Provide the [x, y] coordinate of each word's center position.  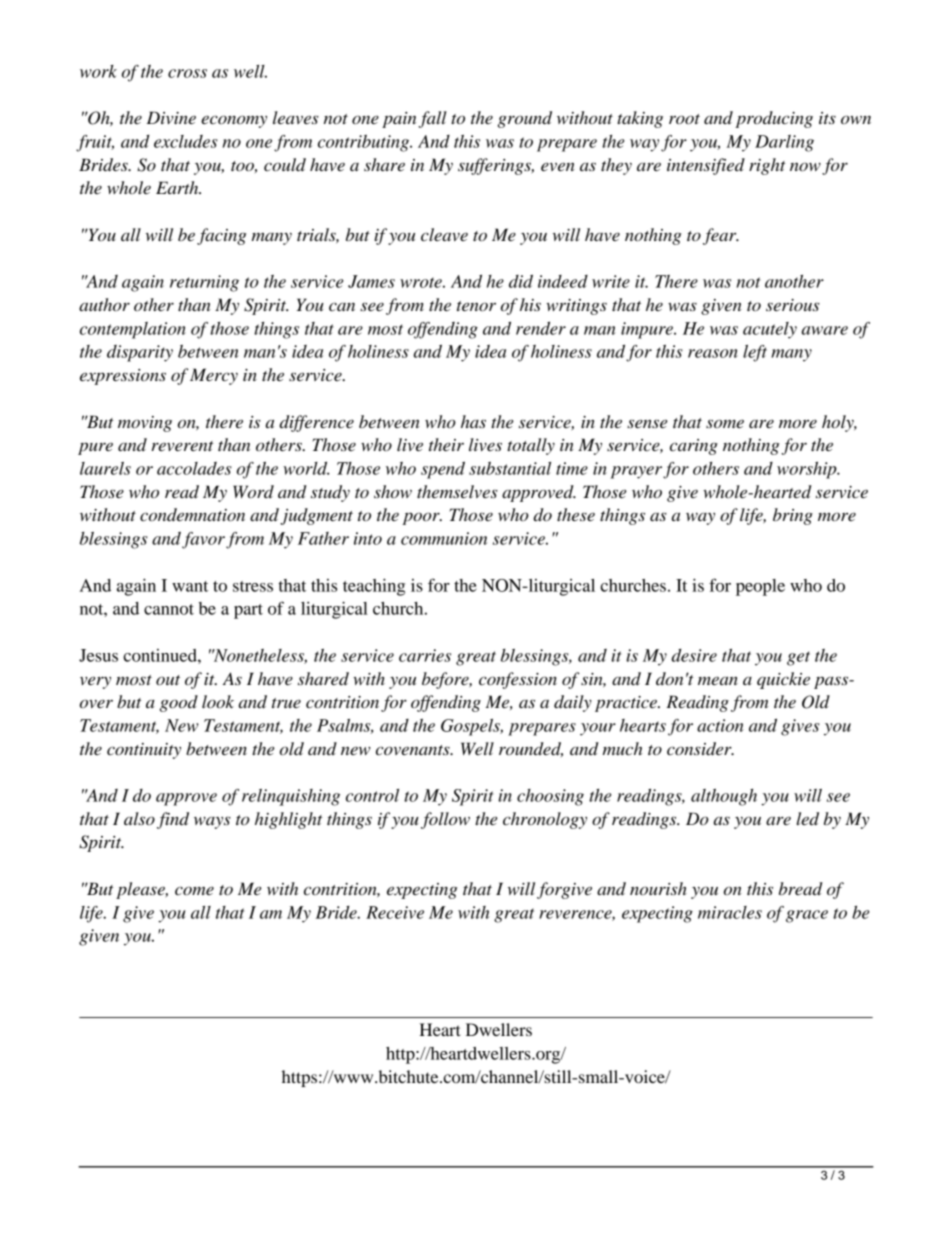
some [725, 423]
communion [444, 538]
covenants [414, 750]
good [179, 703]
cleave [444, 234]
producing [774, 119]
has [473, 421]
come [194, 890]
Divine [171, 117]
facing [221, 236]
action [720, 725]
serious [793, 305]
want [190, 586]
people [760, 587]
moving [145, 424]
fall [433, 119]
